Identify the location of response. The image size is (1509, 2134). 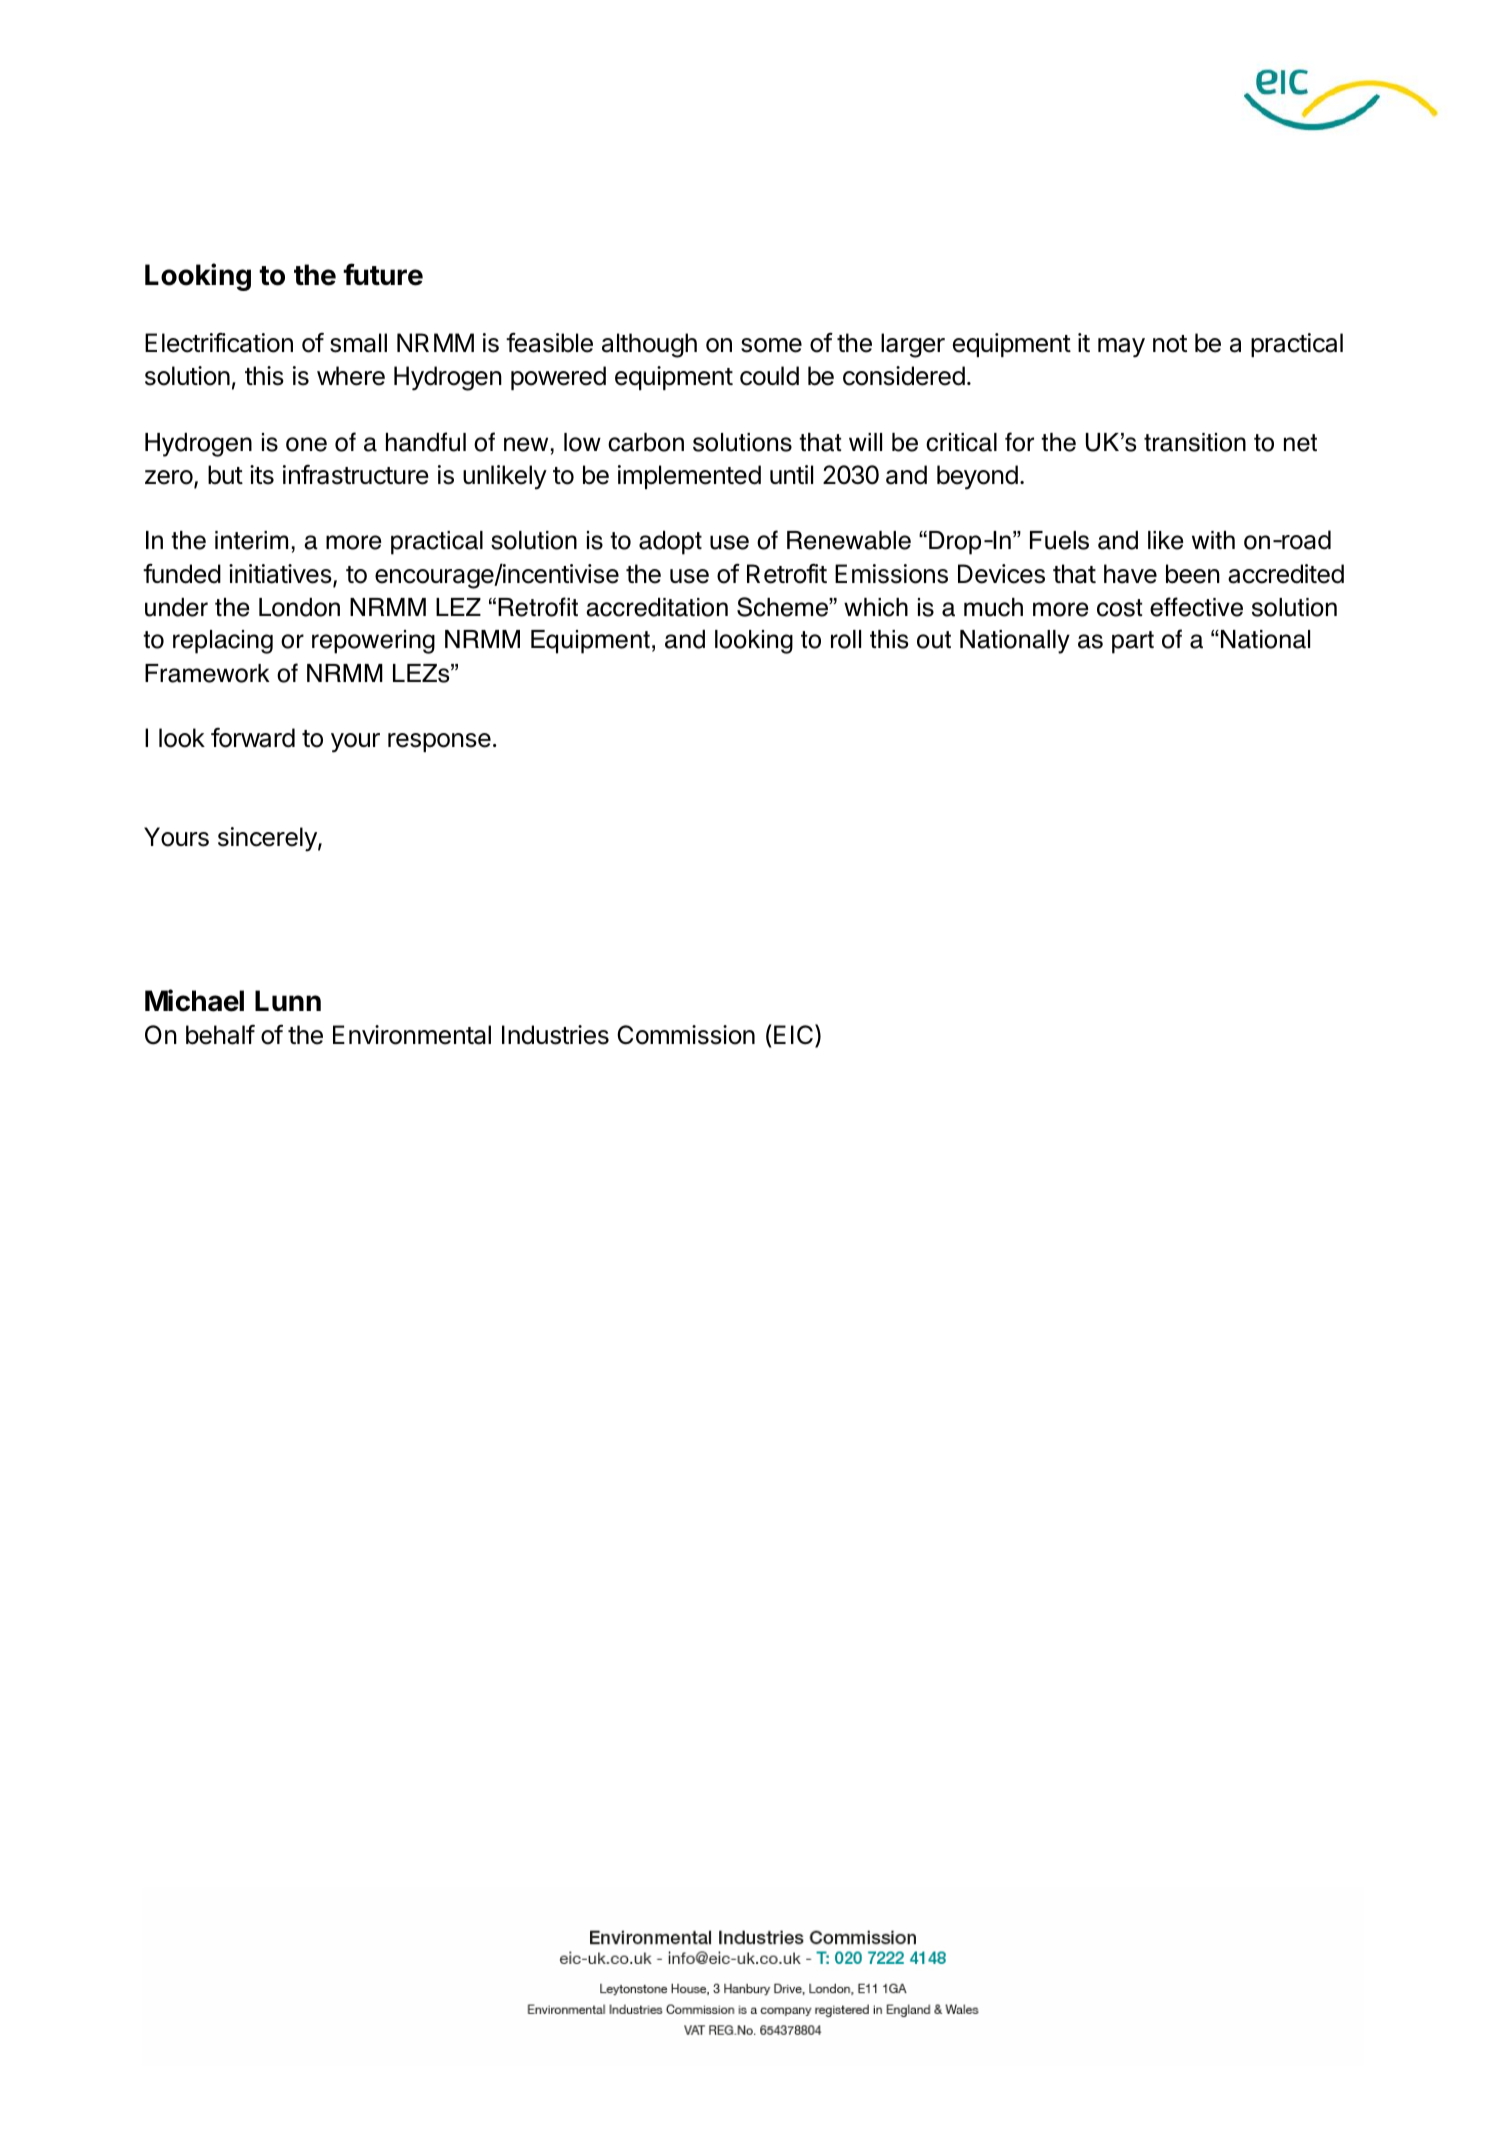
(439, 742).
